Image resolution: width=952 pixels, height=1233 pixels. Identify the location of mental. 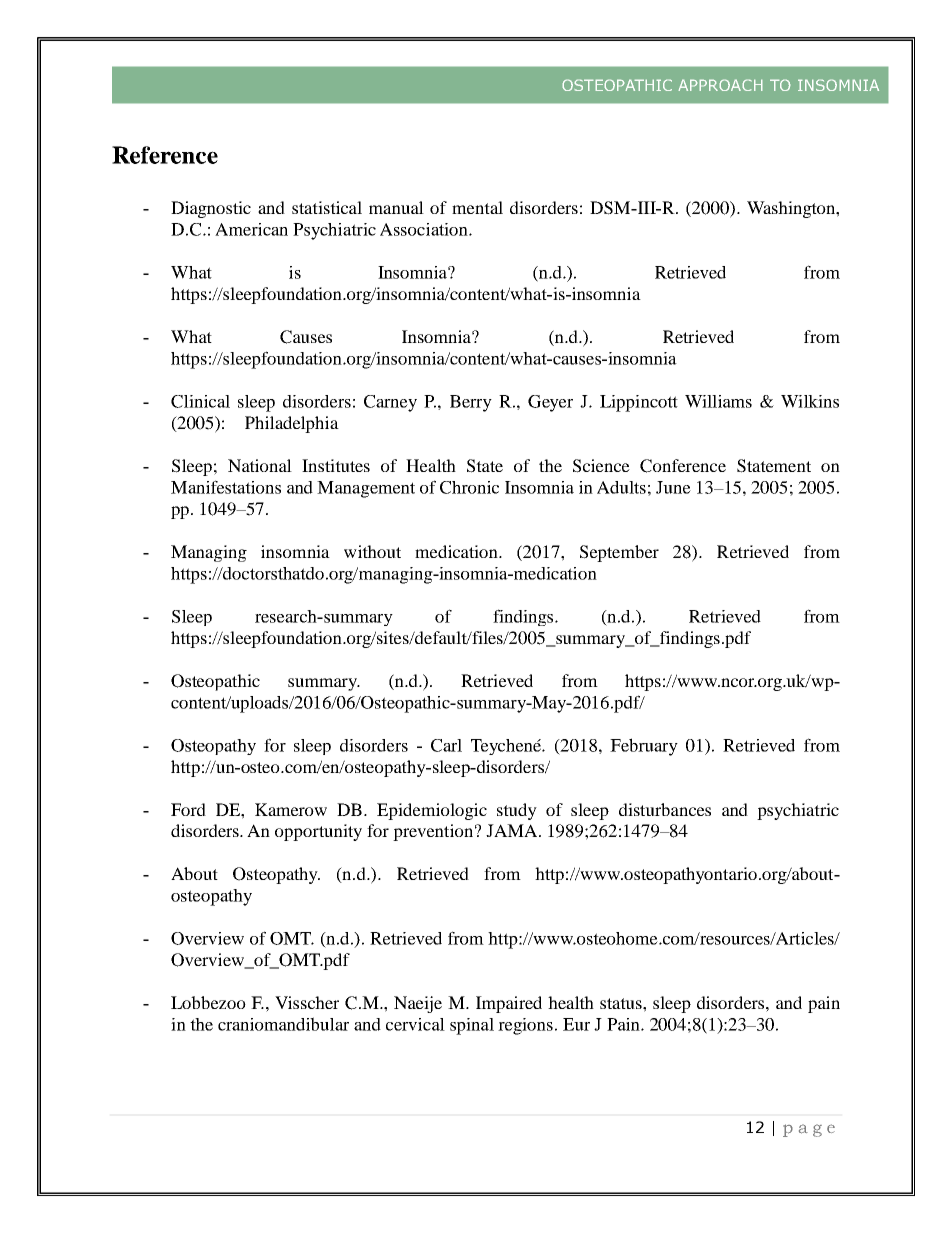
(477, 207).
